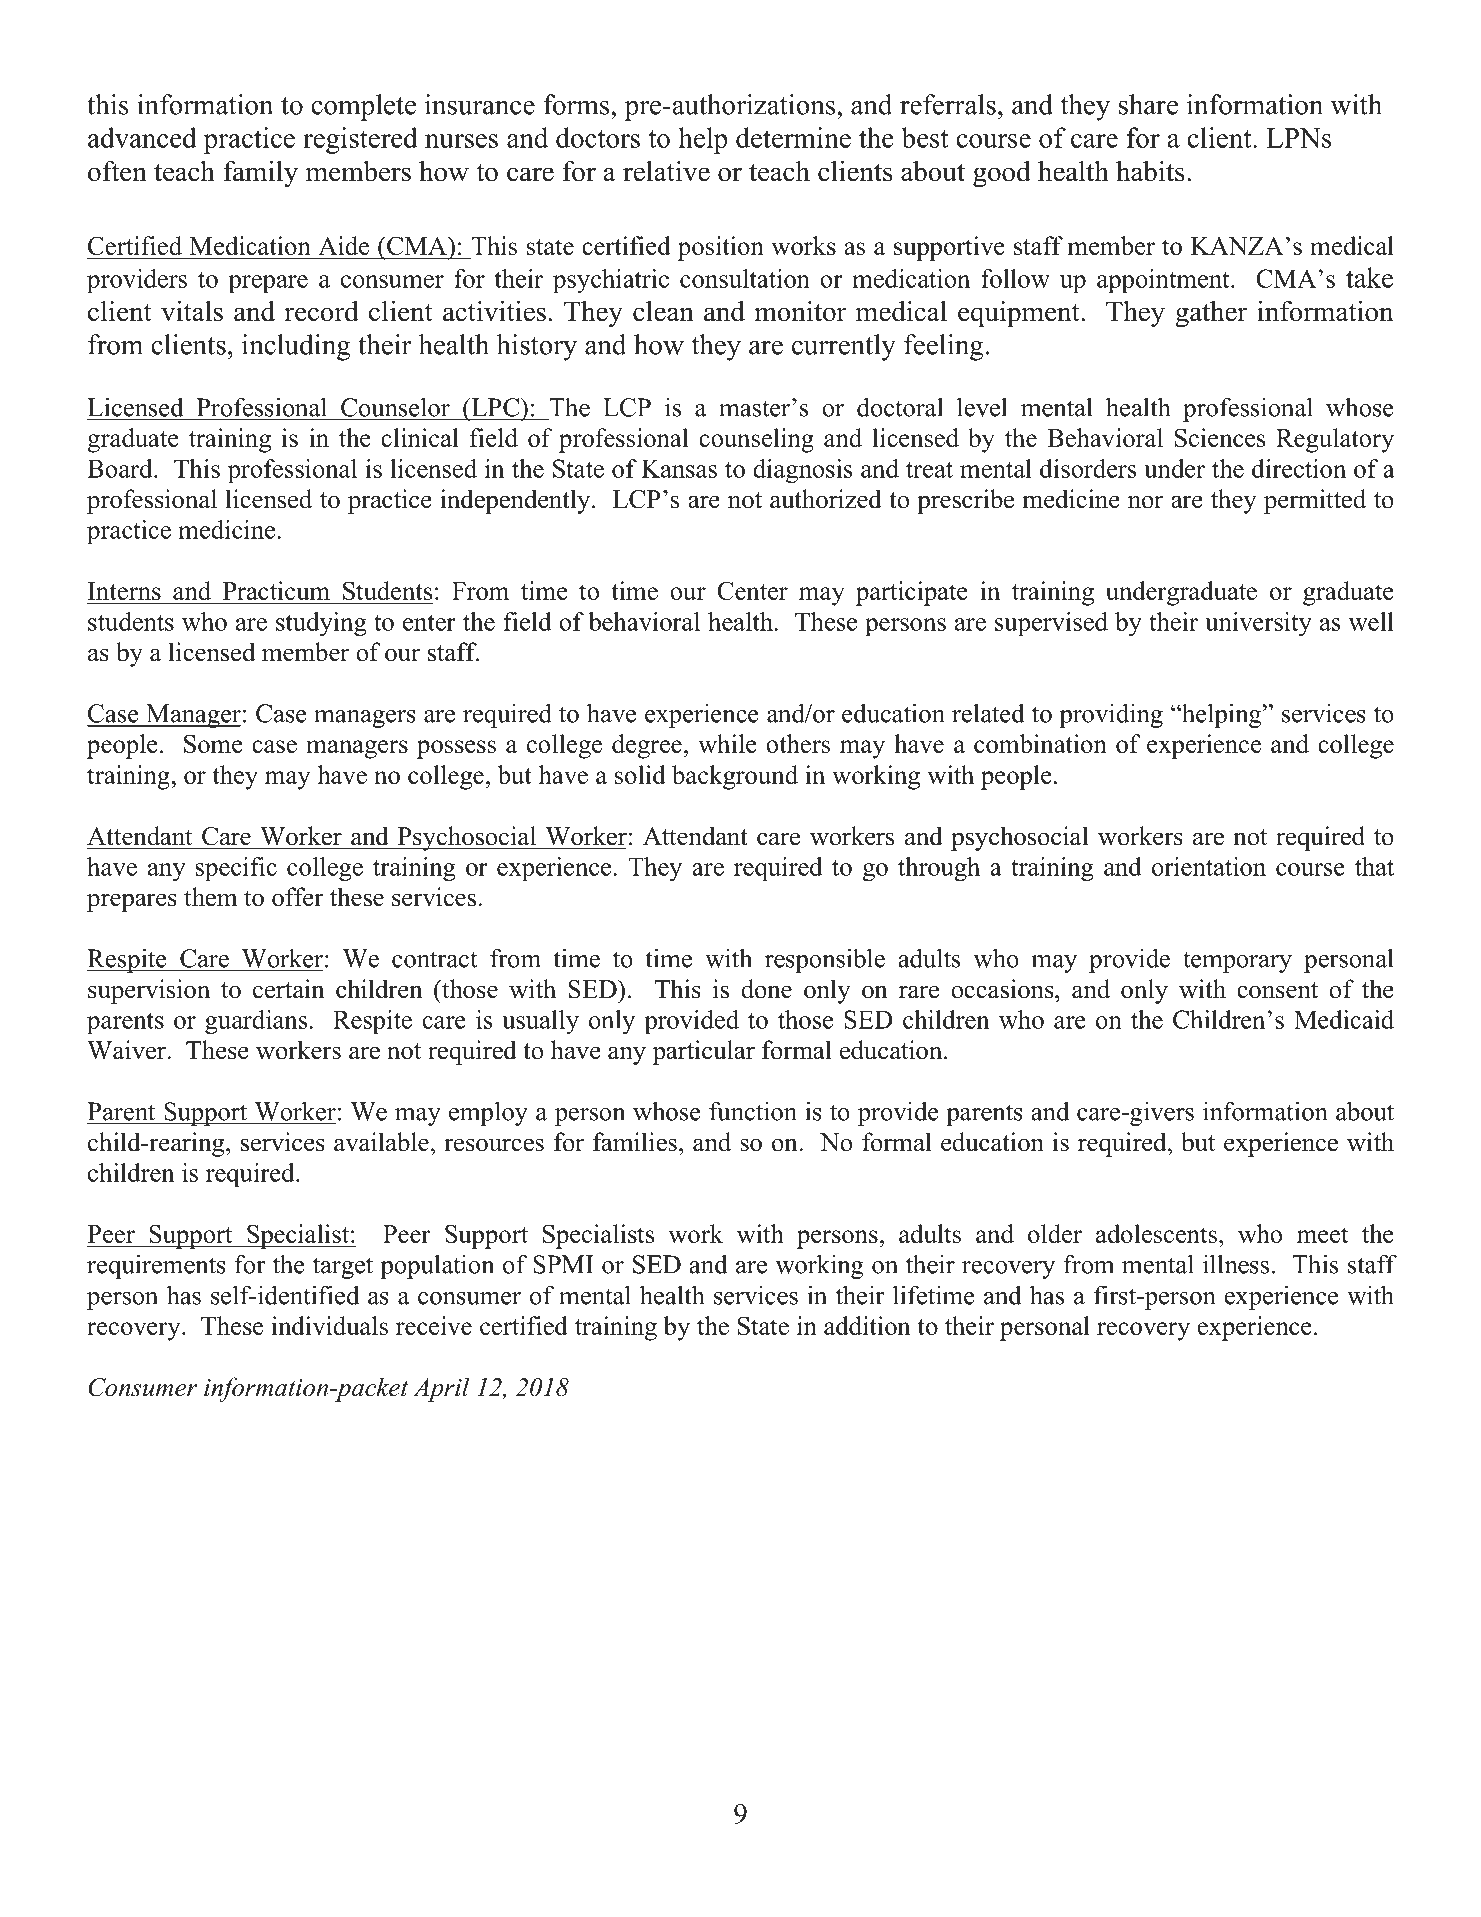  What do you see at coordinates (1150, 171) in the image?
I see `habits` at bounding box center [1150, 171].
